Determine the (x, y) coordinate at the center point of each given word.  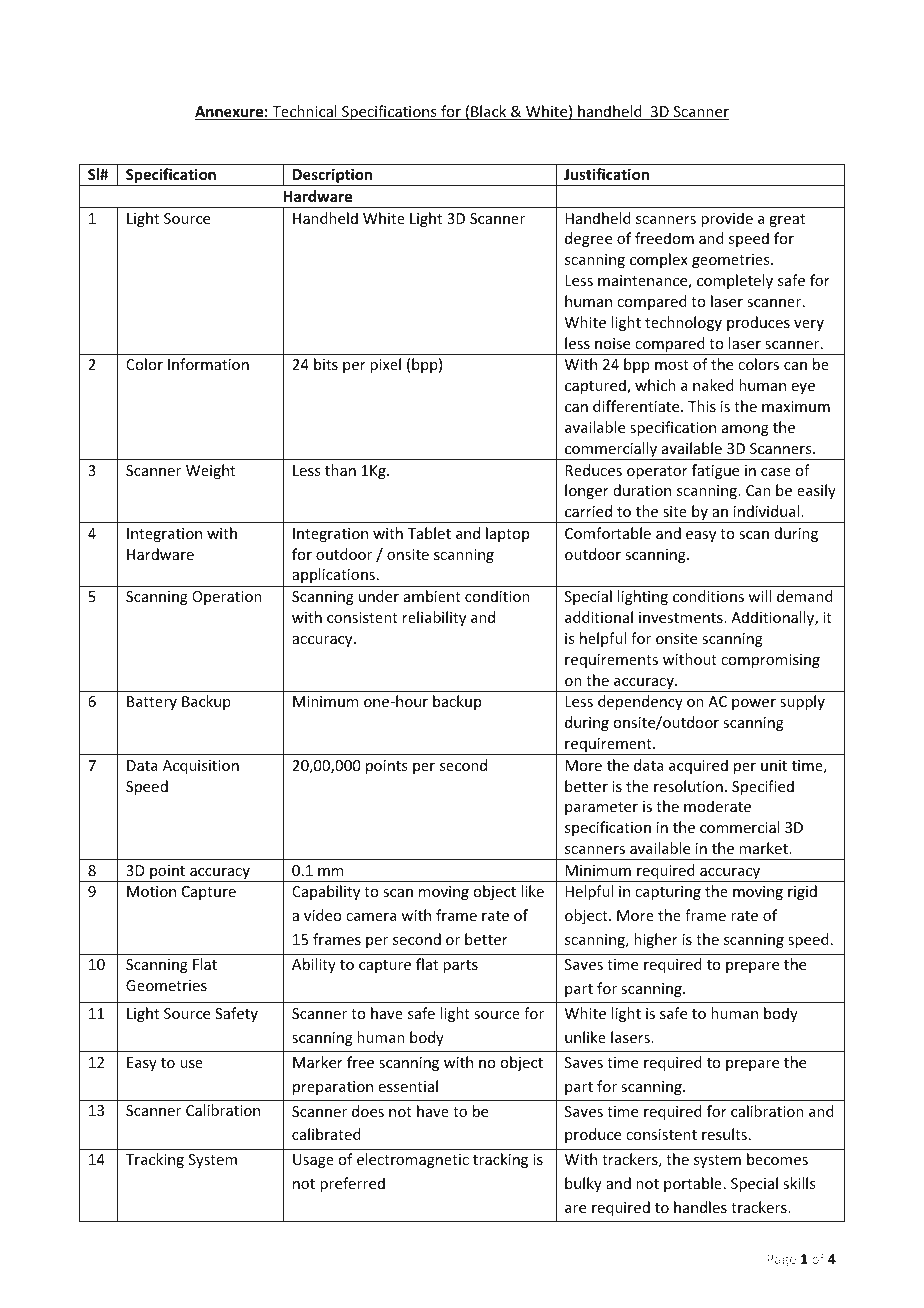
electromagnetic (413, 1160)
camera (371, 917)
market (764, 848)
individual (768, 511)
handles (700, 1207)
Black (489, 112)
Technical (304, 112)
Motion (151, 891)
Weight (210, 471)
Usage (313, 1161)
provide (727, 219)
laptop (507, 534)
